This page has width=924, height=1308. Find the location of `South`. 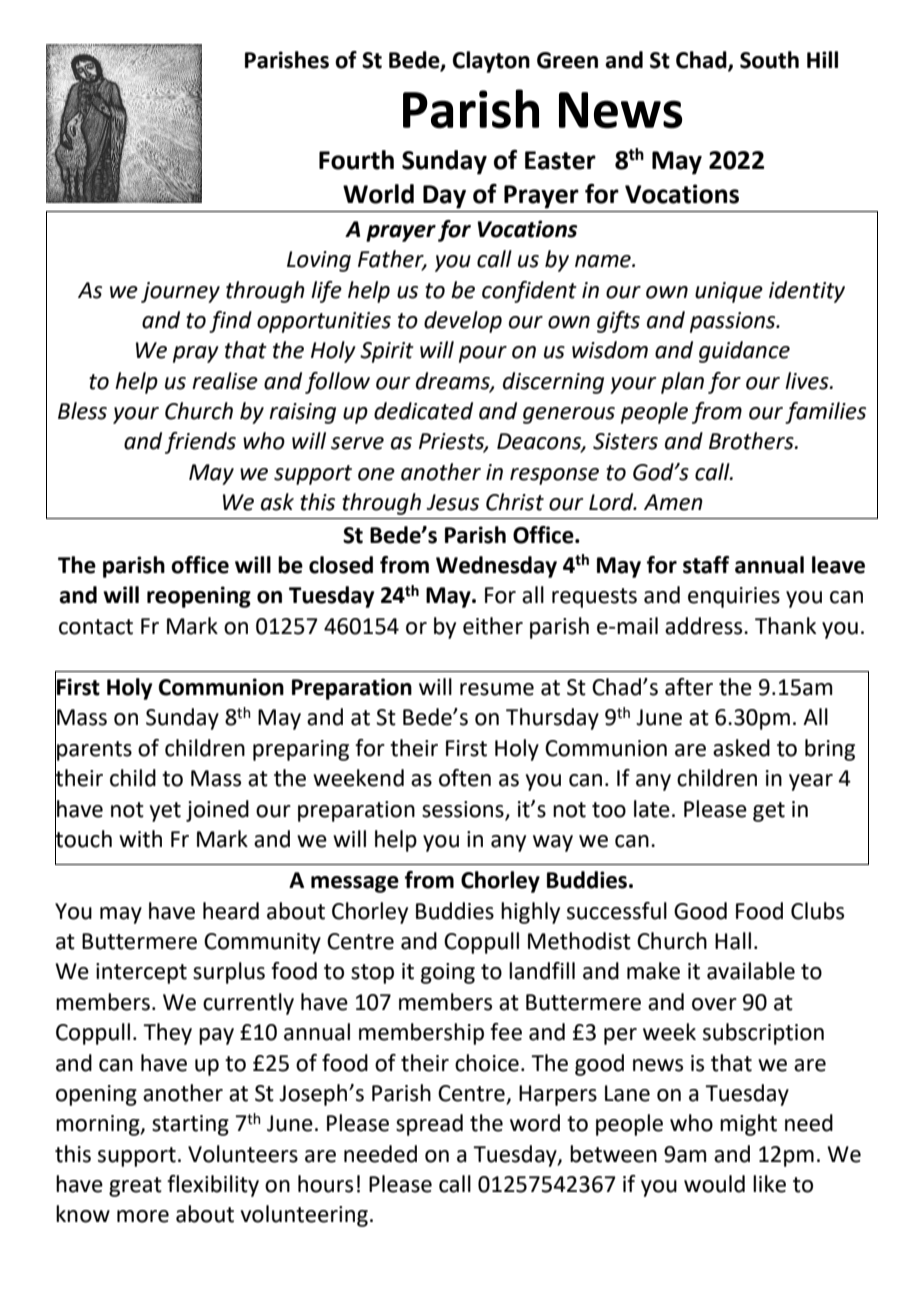

South is located at coordinates (769, 60).
